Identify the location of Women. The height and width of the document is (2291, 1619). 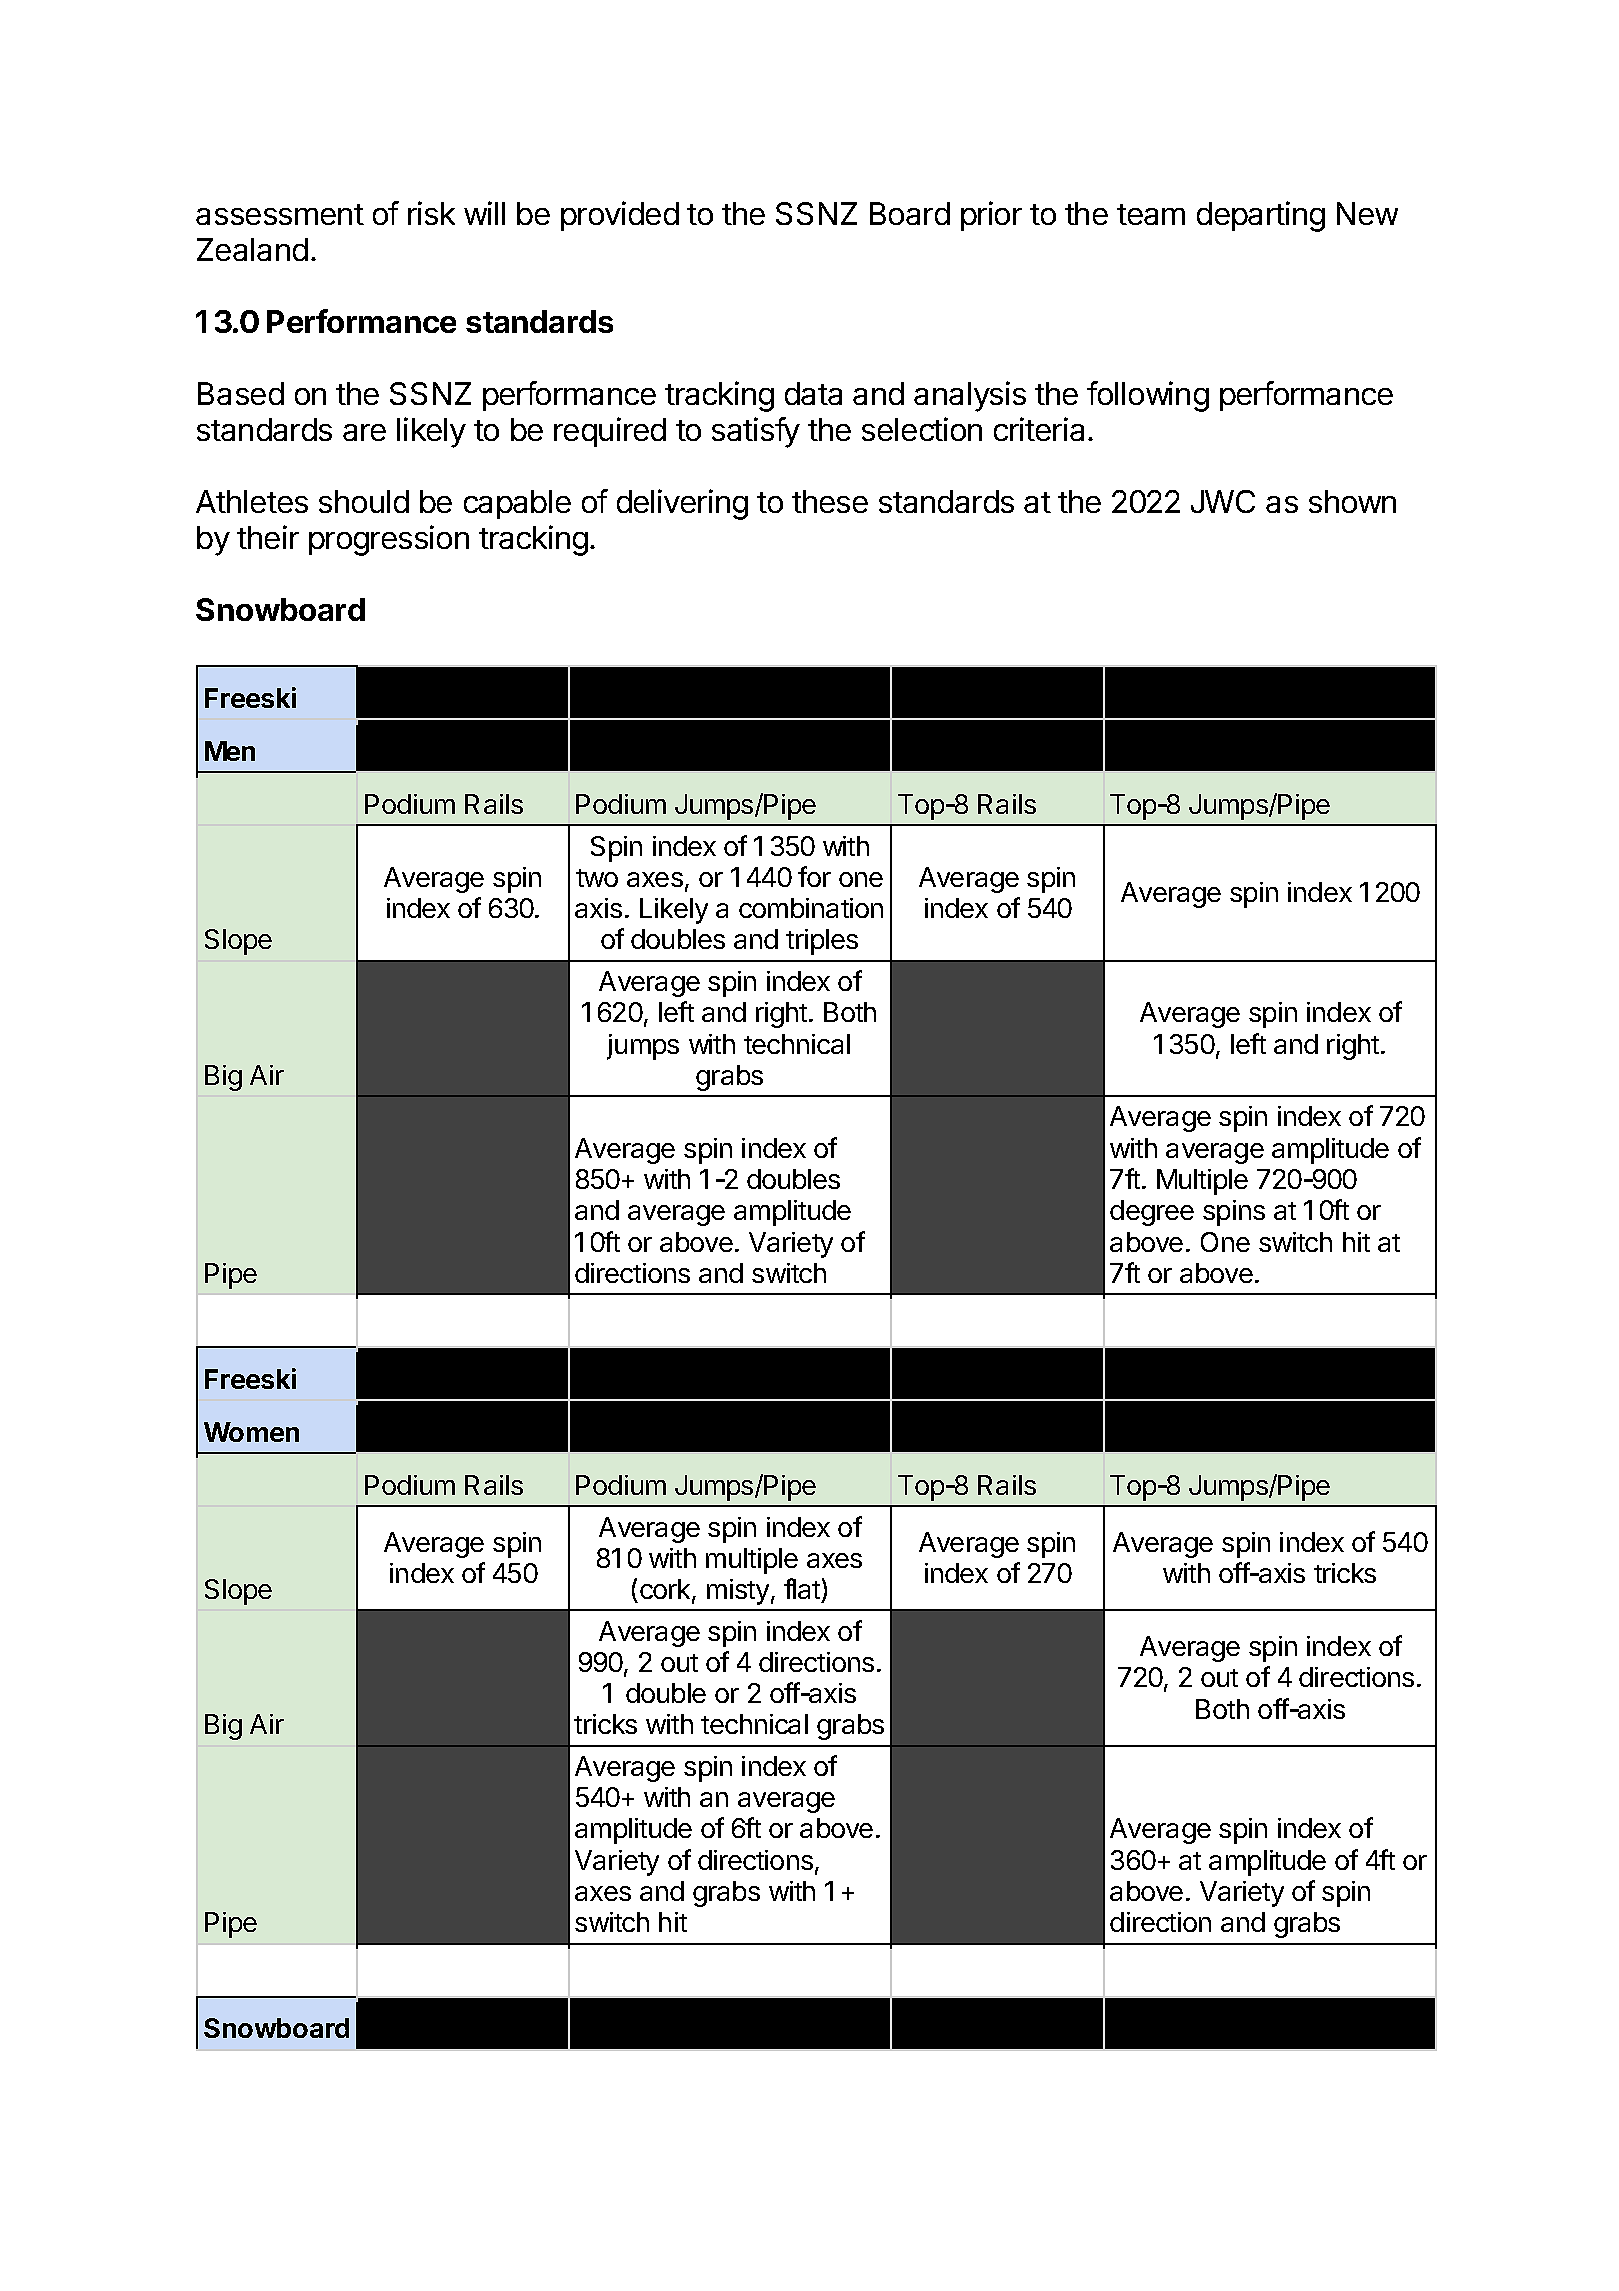
(251, 1432).
